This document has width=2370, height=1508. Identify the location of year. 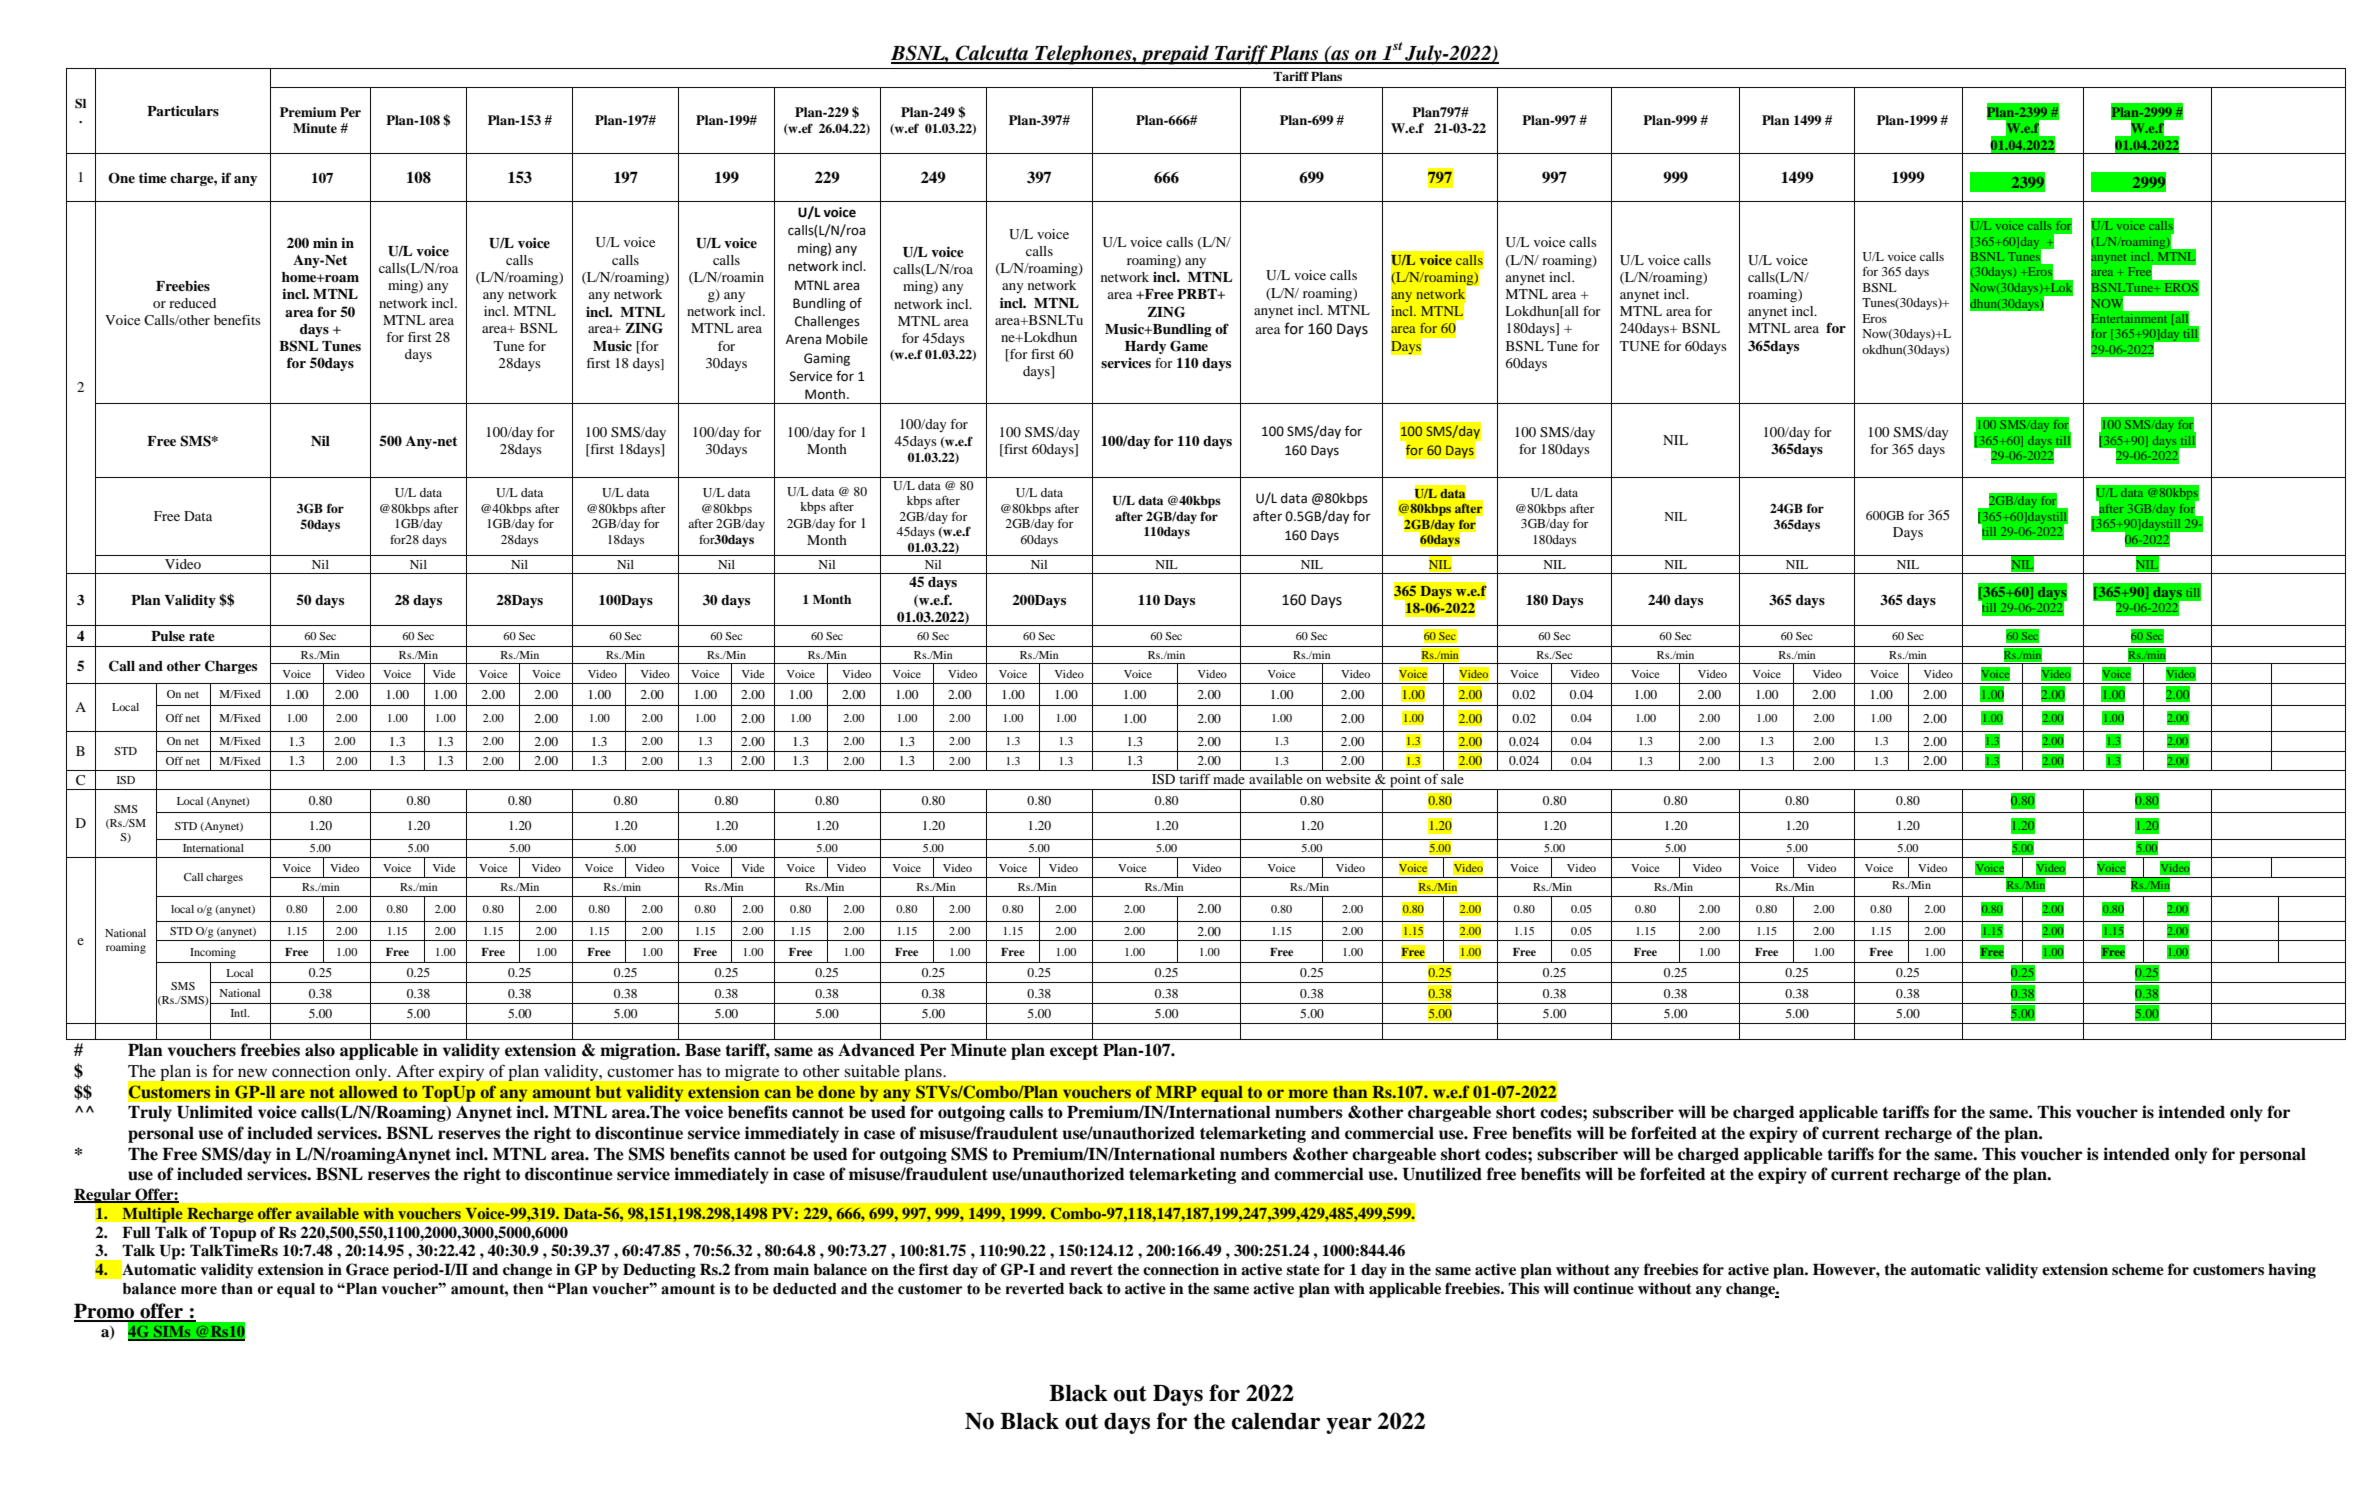
(1349, 1425).
